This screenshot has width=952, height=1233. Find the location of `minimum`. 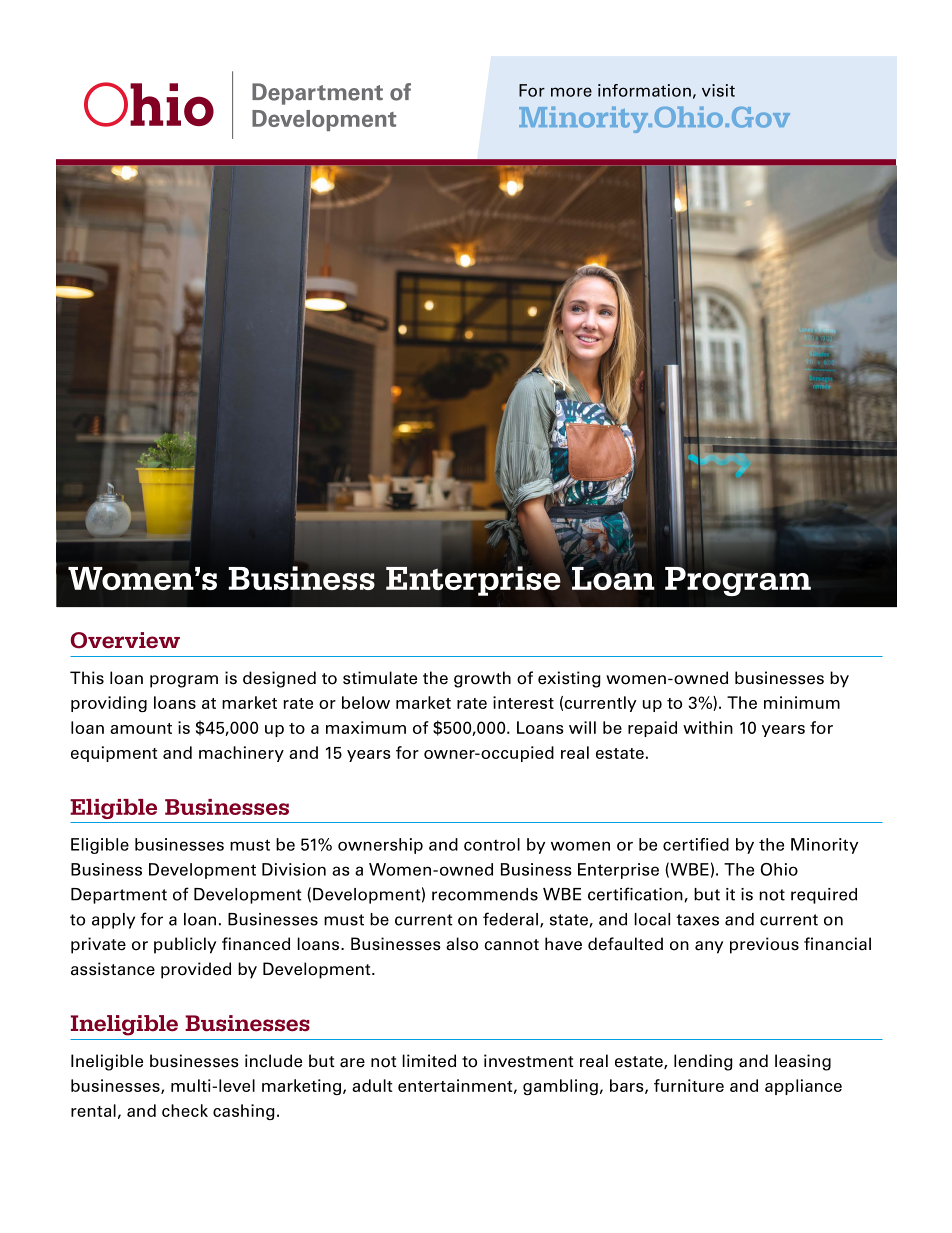

minimum is located at coordinates (802, 702).
